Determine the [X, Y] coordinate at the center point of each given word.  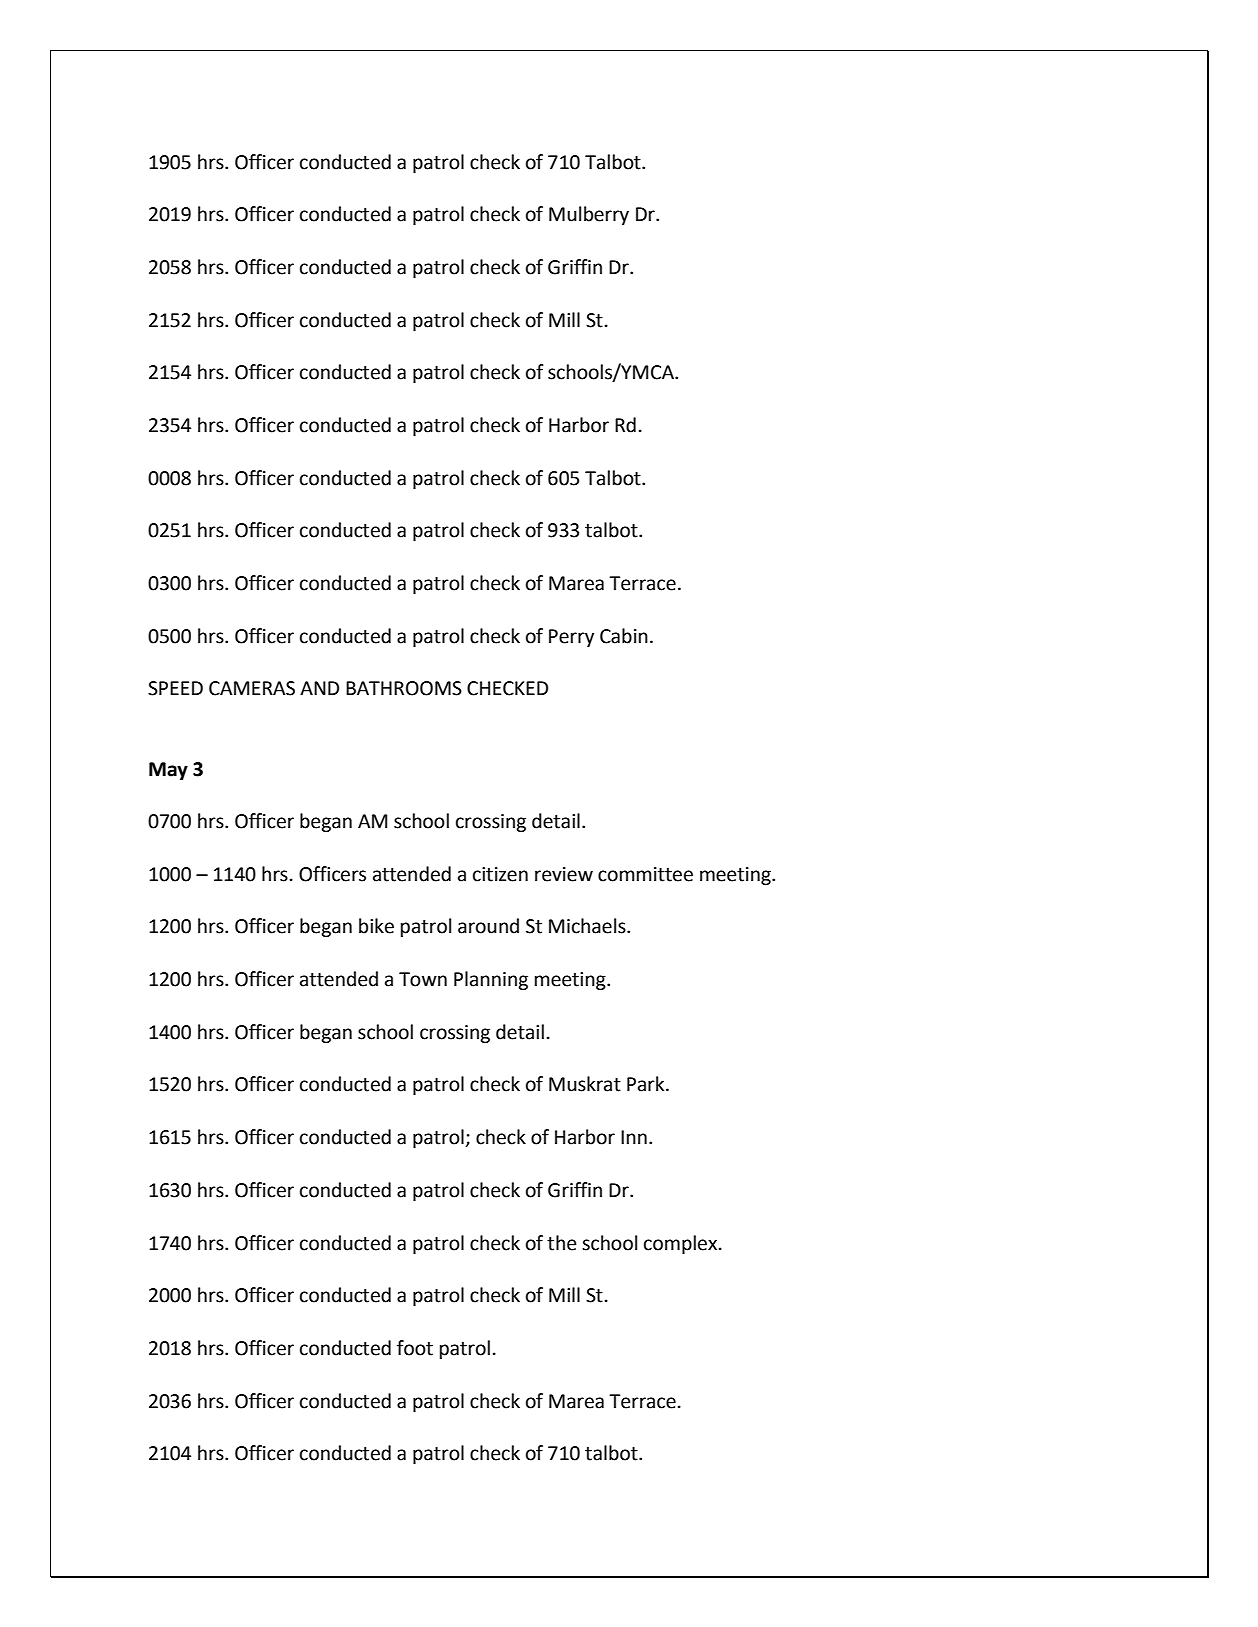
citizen [500, 874]
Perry [571, 638]
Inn [634, 1137]
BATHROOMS [404, 688]
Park [647, 1084]
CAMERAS [252, 688]
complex [682, 1244]
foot [415, 1348]
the [562, 1243]
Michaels [588, 926]
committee [645, 874]
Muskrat [585, 1084]
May [168, 771]
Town [423, 979]
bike [376, 926]
